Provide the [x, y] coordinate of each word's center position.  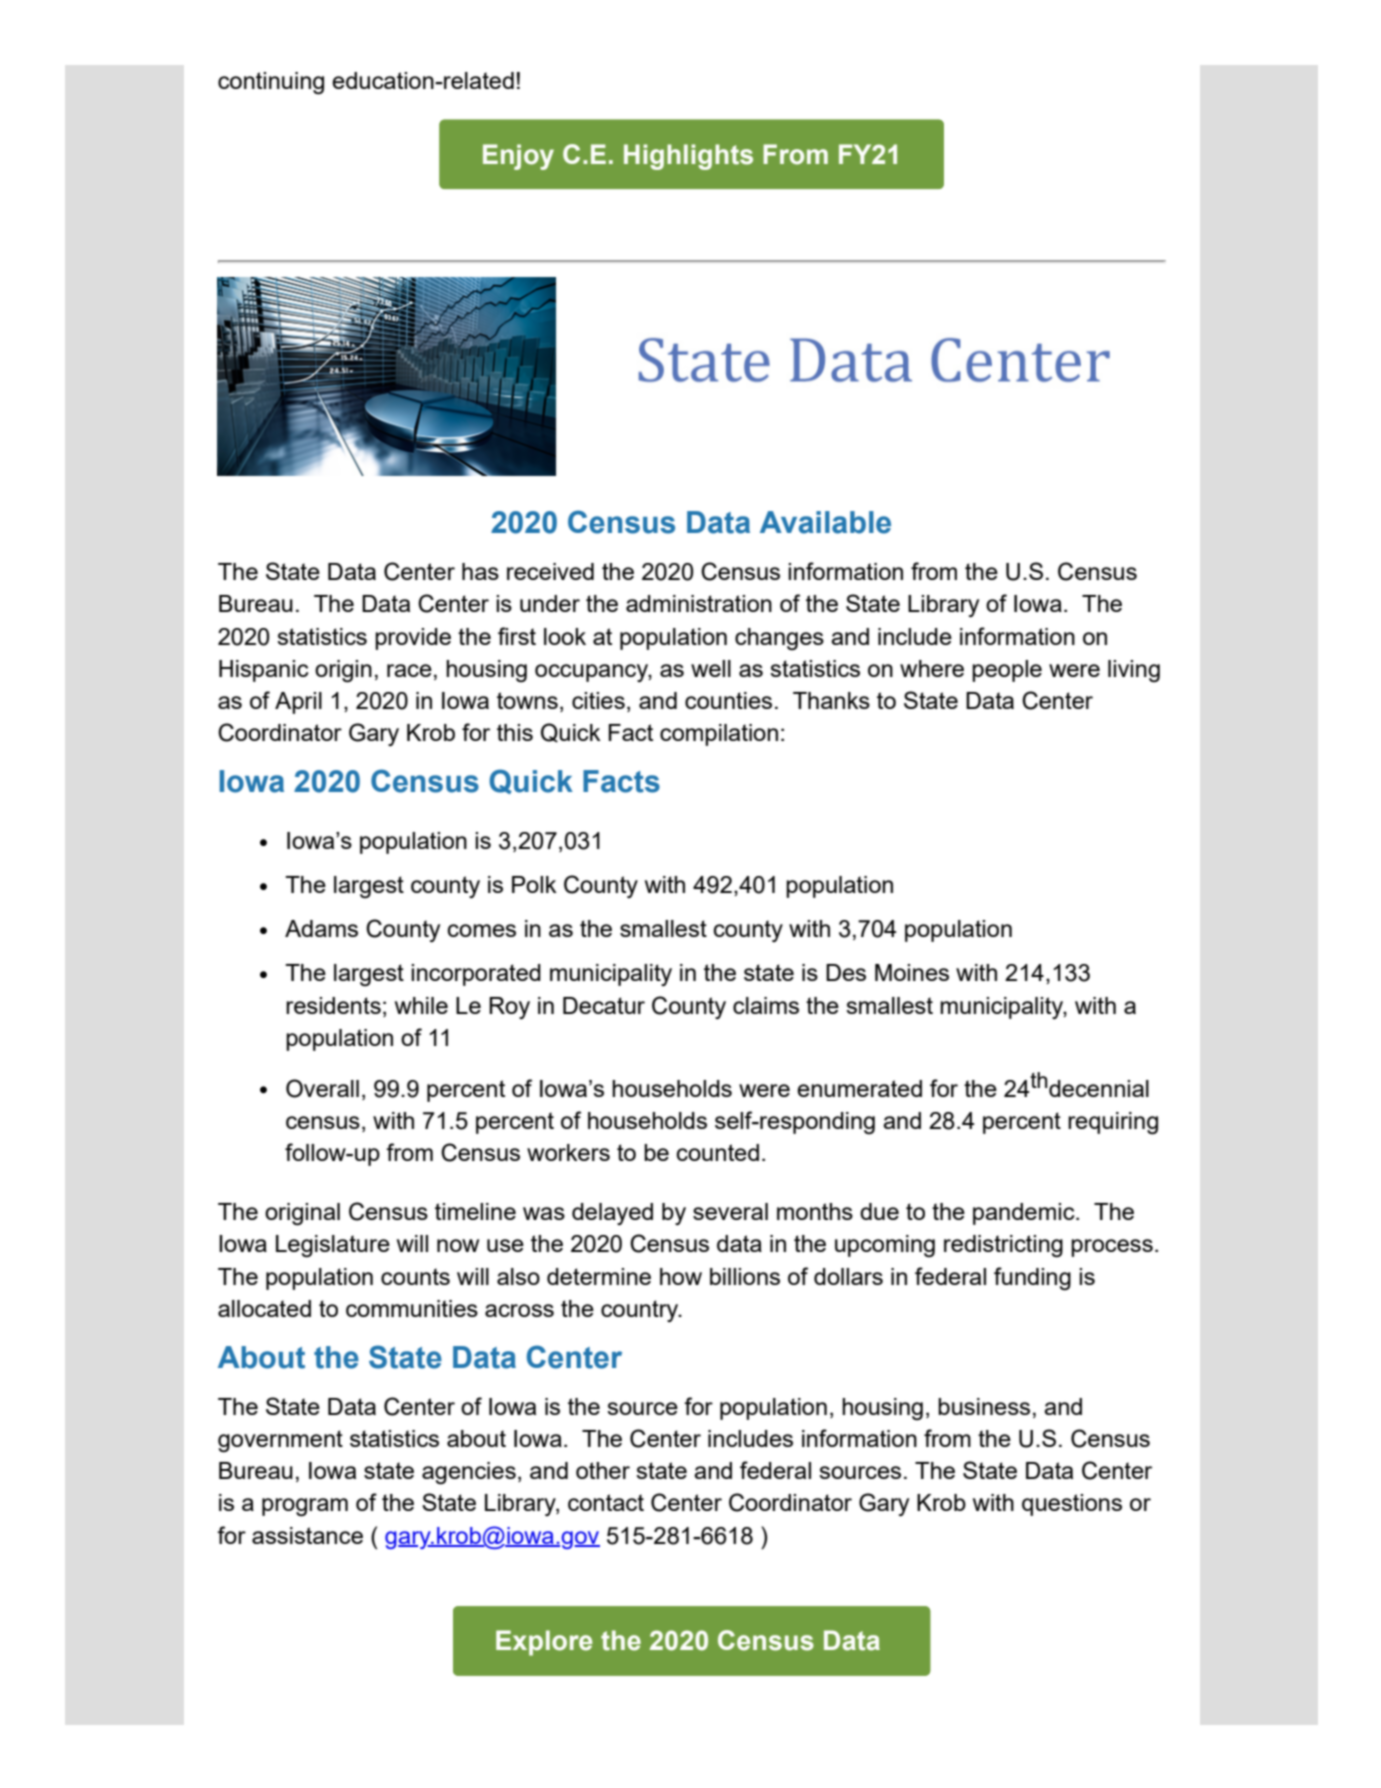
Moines [912, 972]
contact [606, 1502]
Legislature [333, 1246]
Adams [321, 928]
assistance [307, 1535]
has [480, 571]
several [730, 1211]
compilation [719, 735]
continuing [271, 83]
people [1007, 671]
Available [825, 522]
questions [1072, 1505]
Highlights [688, 157]
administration [699, 603]
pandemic [1025, 1214]
